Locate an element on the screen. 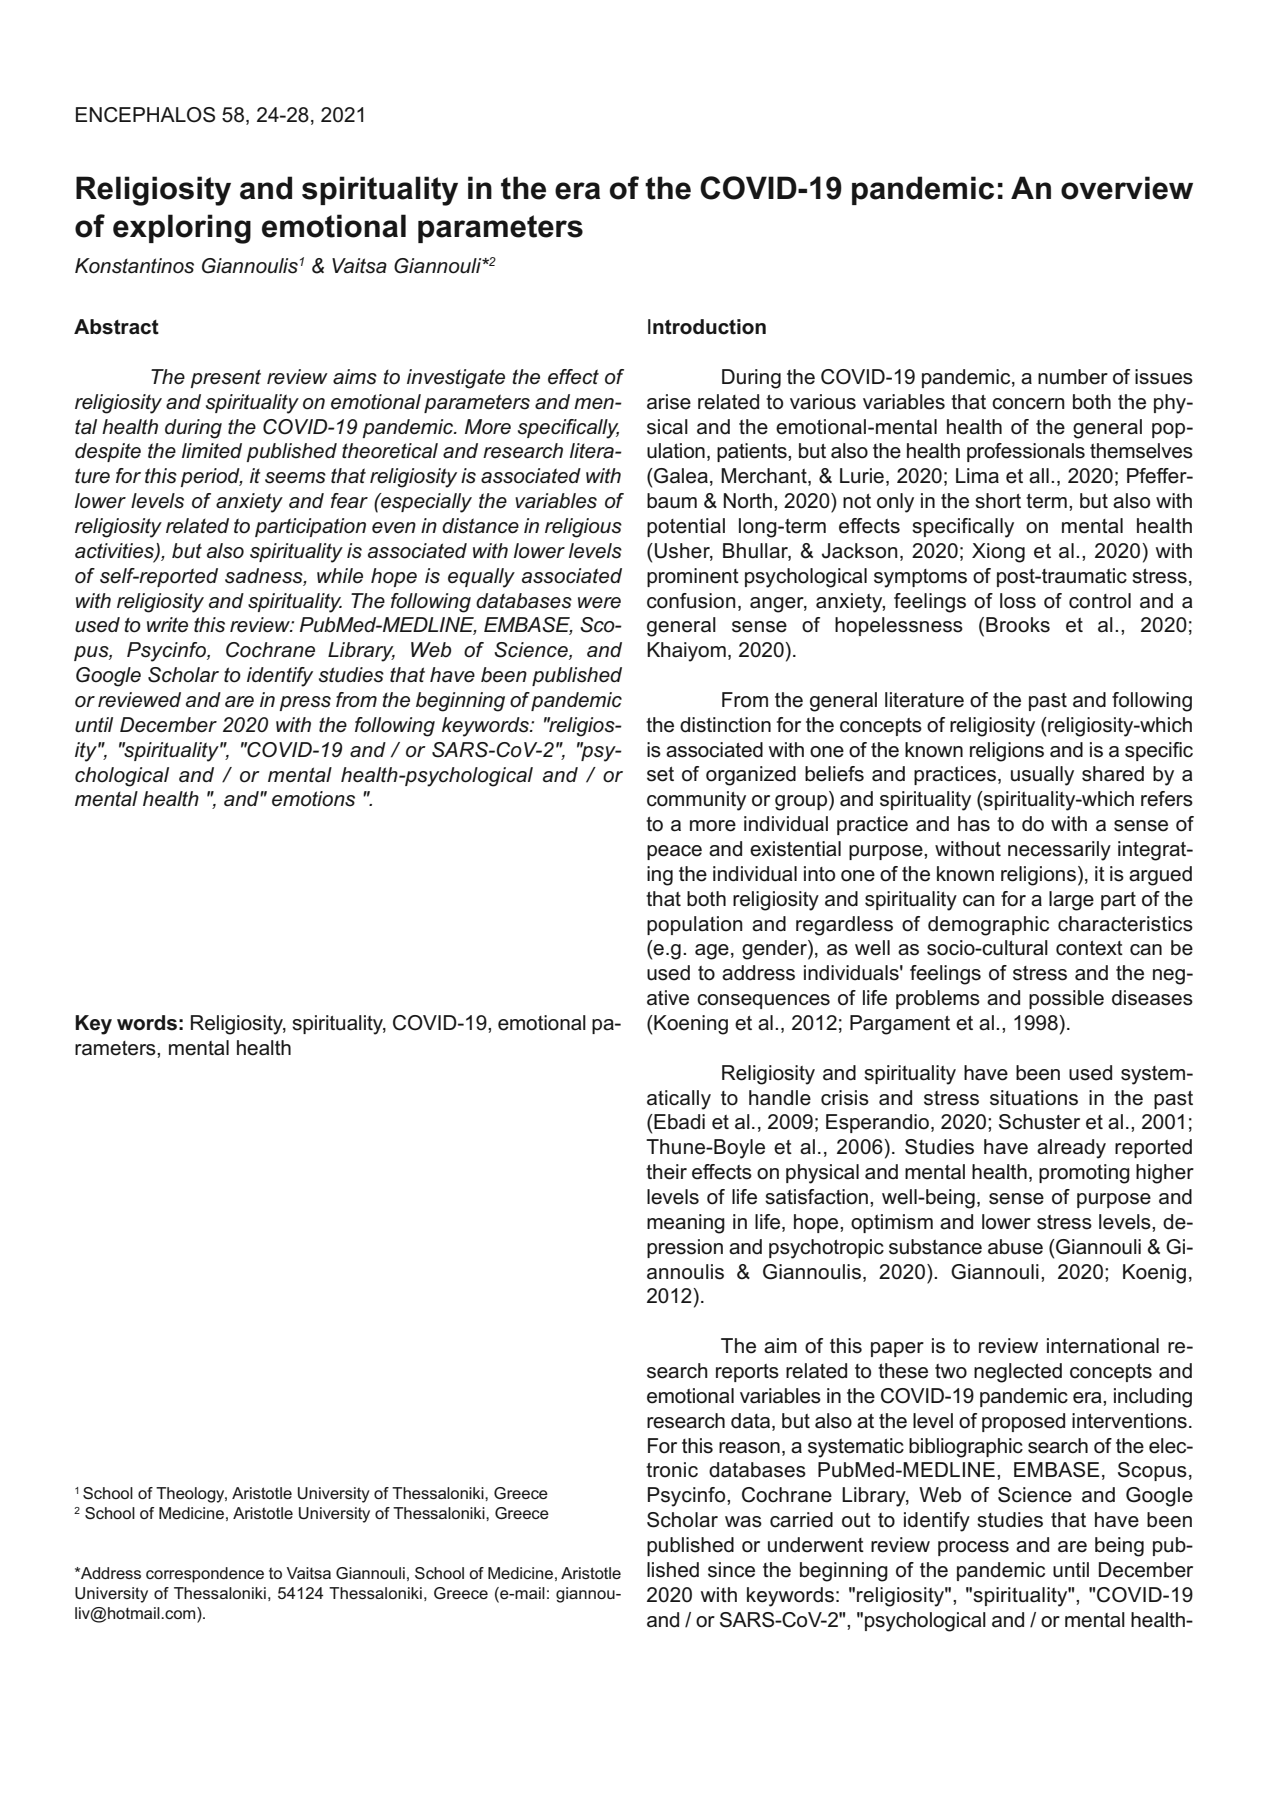 Image resolution: width=1268 pixels, height=1794 pixels. correspondence is located at coordinates (205, 1575).
